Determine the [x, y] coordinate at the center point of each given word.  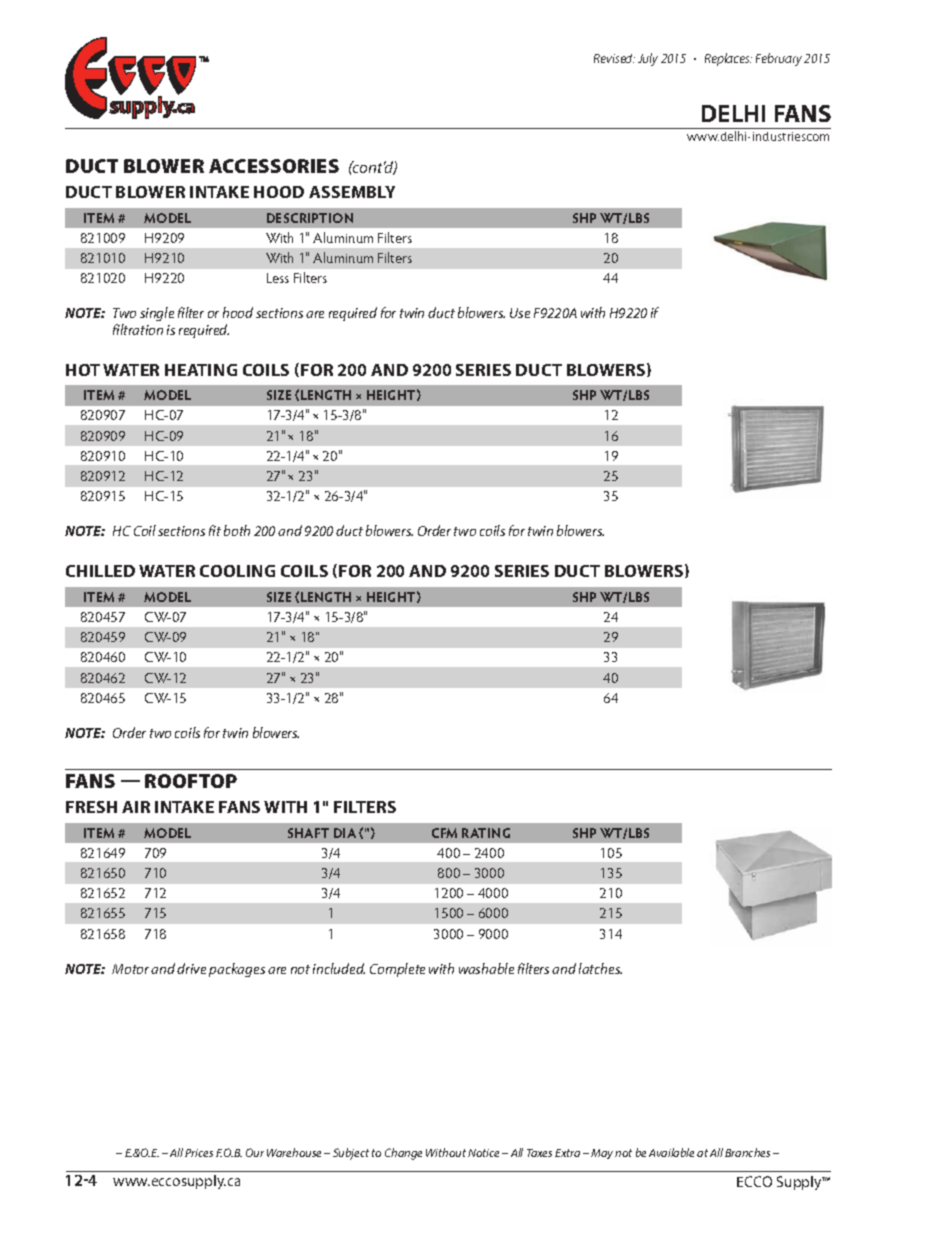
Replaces [728, 59]
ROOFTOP [191, 781]
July [648, 59]
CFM [444, 833]
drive [191, 968]
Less [278, 278]
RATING [486, 833]
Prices [199, 1153]
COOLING [237, 571]
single [157, 314]
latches [600, 968]
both [237, 530]
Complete [397, 970]
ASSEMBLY [352, 192]
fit [215, 530]
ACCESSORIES [274, 166]
